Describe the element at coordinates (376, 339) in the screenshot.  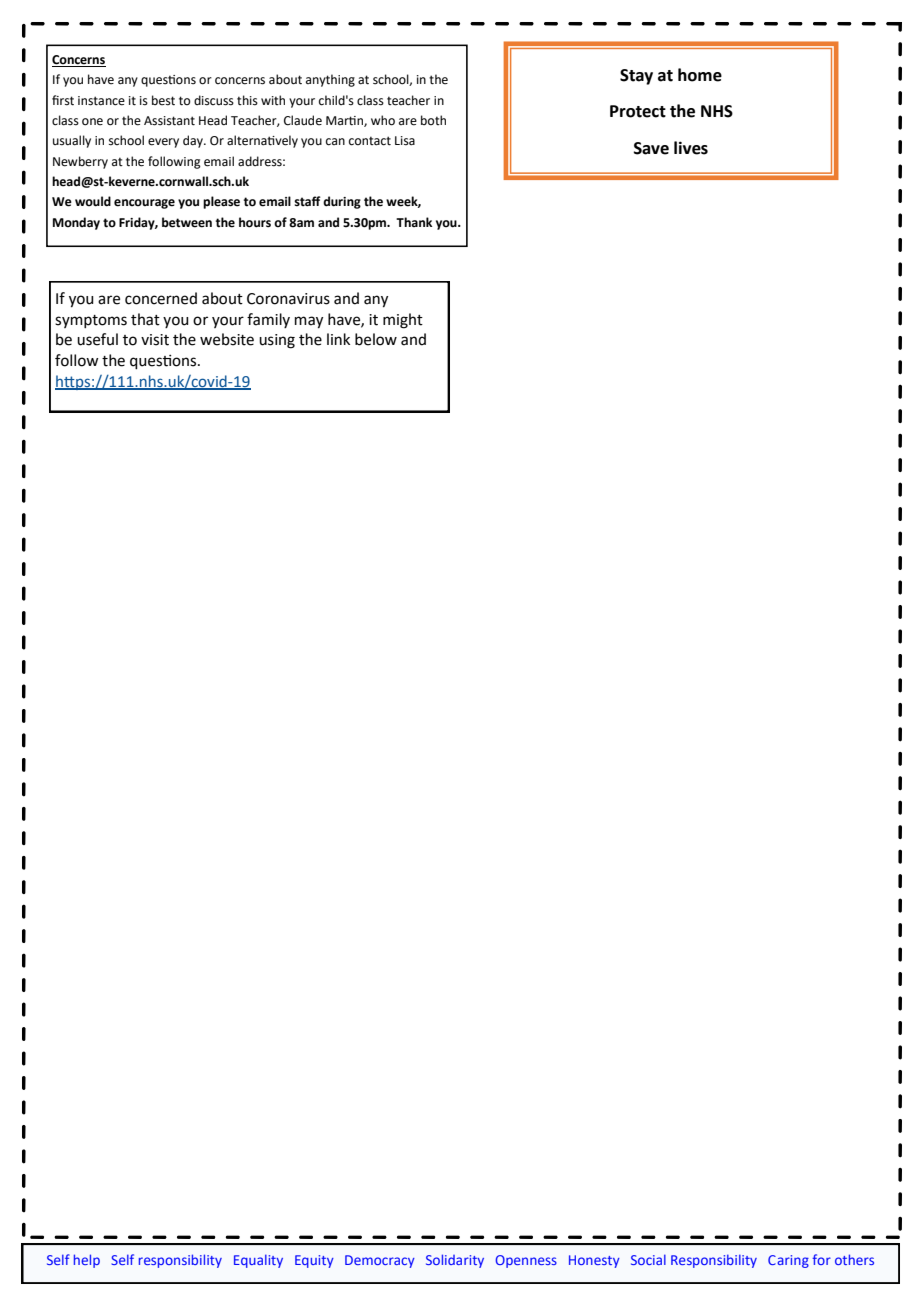
I see `below` at that location.
